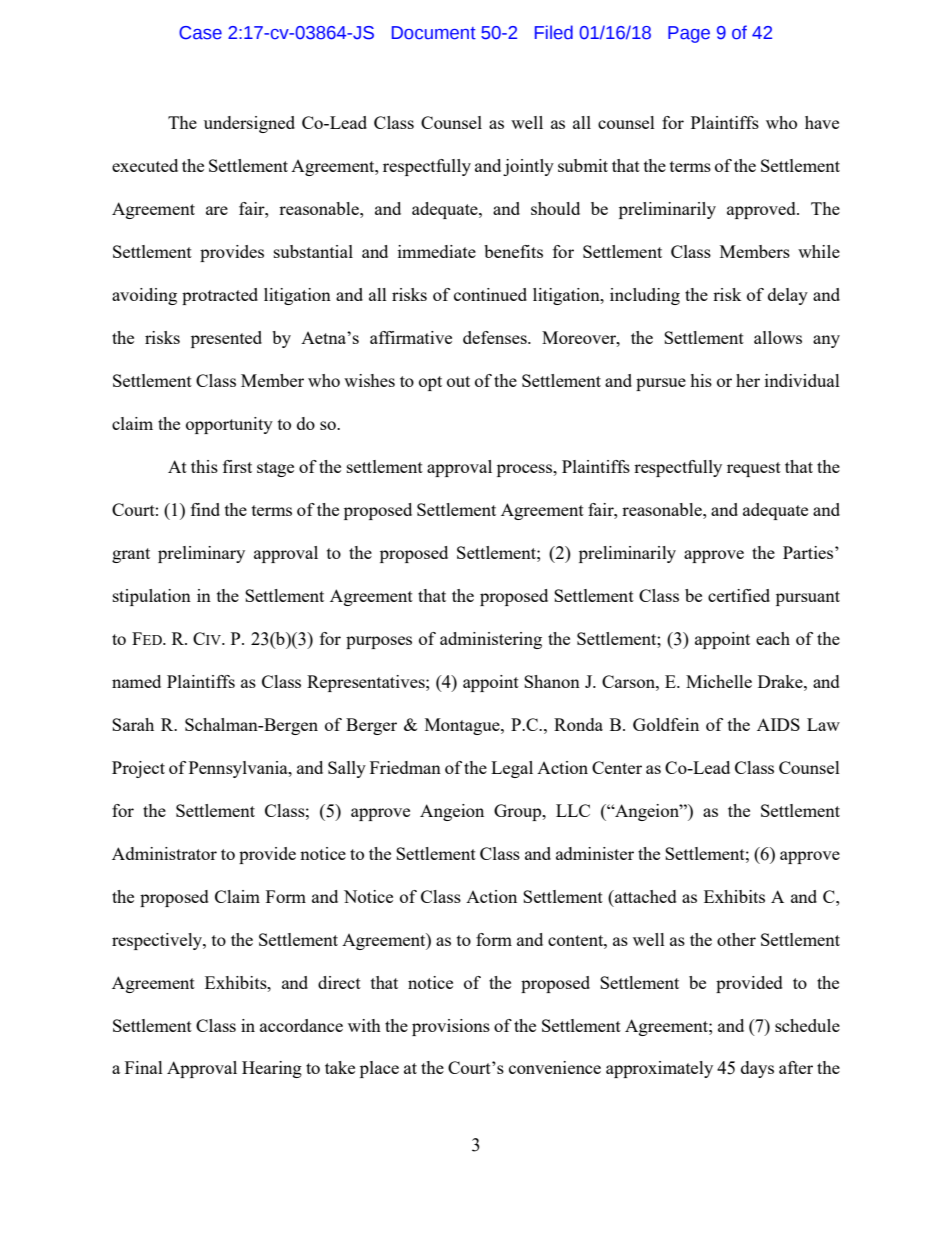 The height and width of the screenshot is (1233, 952). Describe the element at coordinates (463, 726) in the screenshot. I see `Montague` at that location.
